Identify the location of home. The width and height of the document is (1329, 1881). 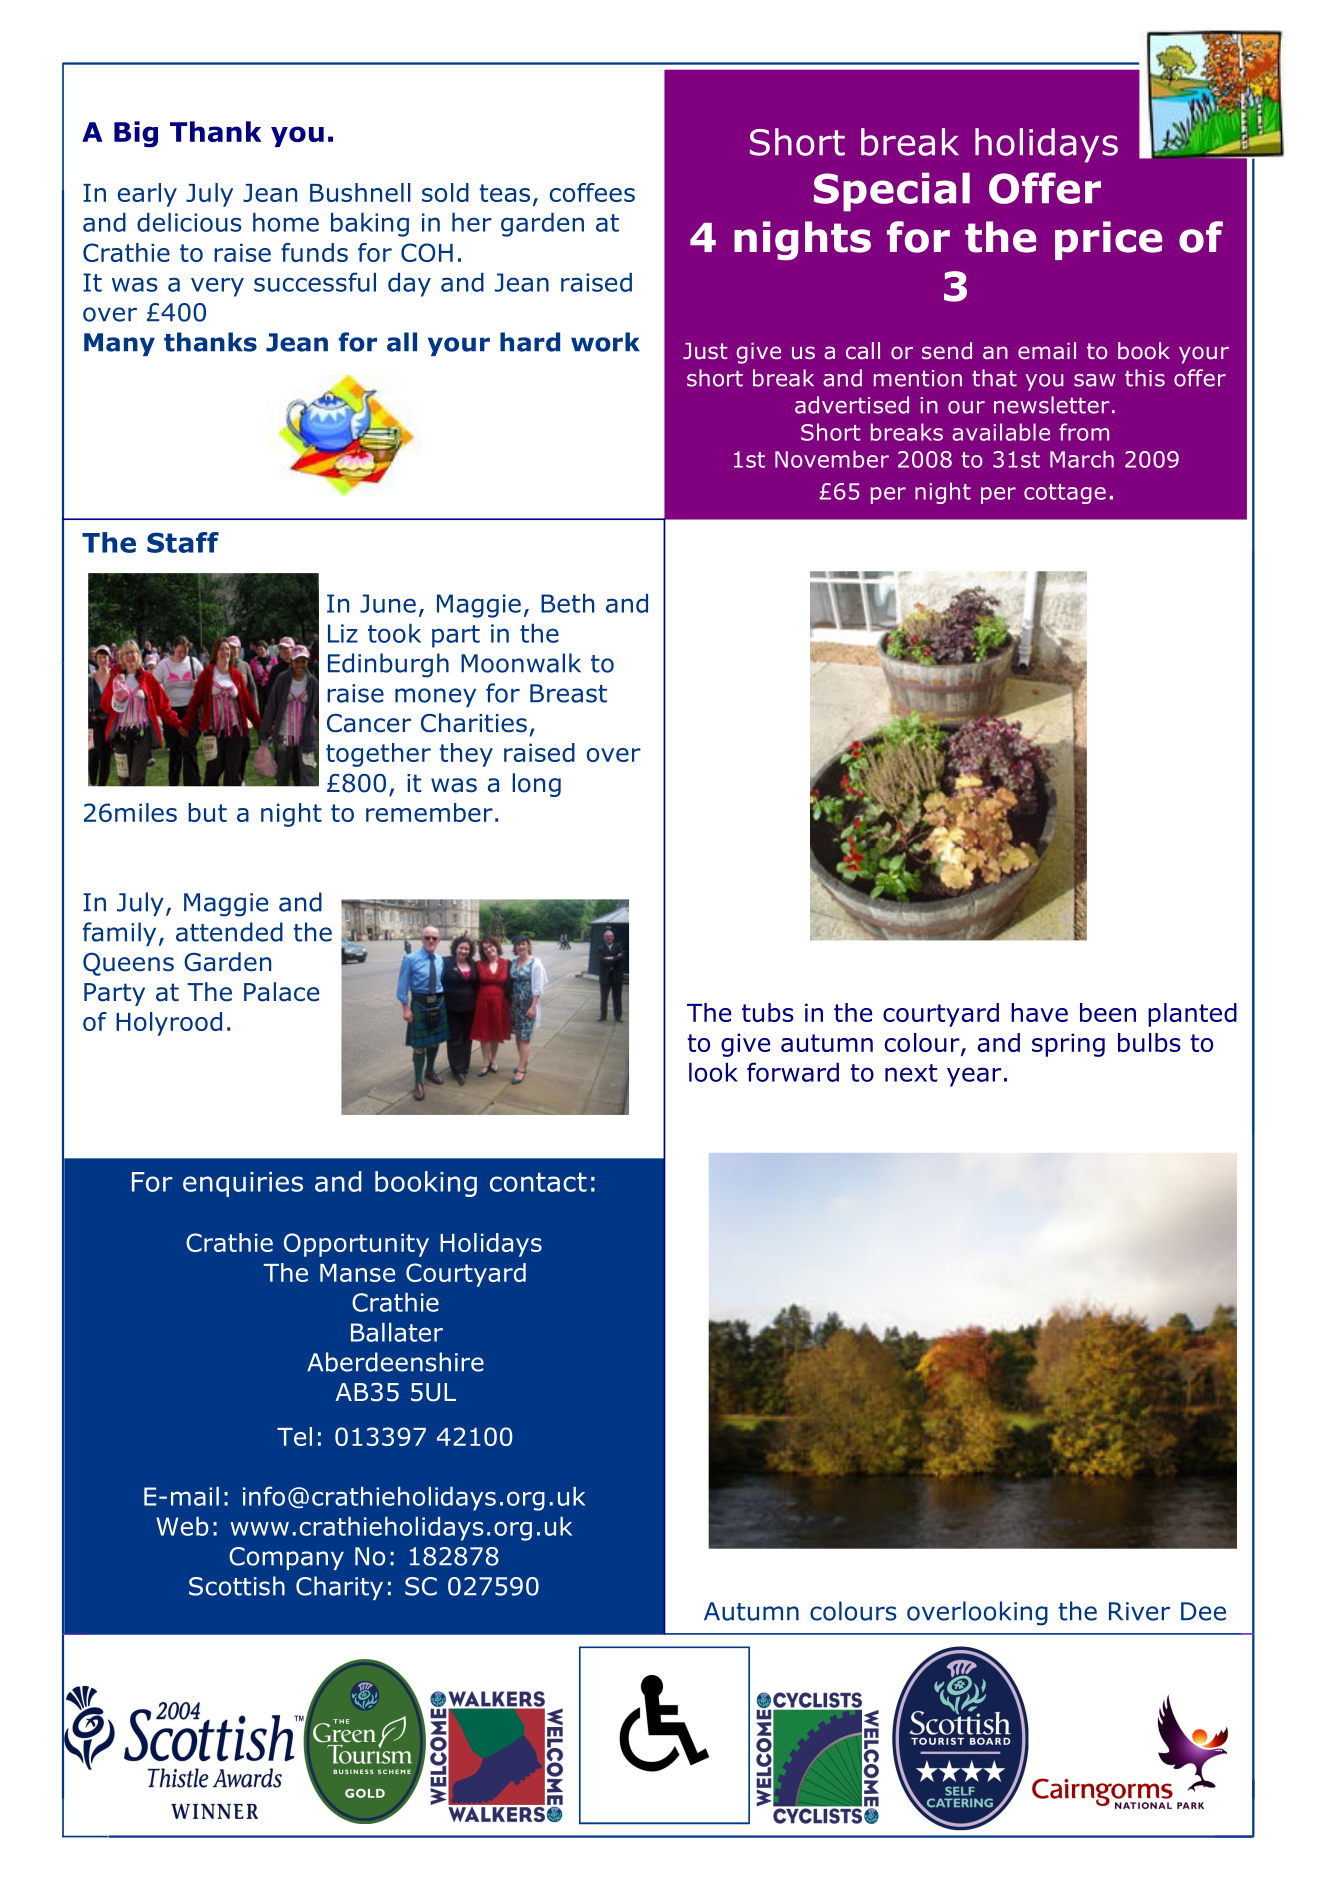
(286, 222).
